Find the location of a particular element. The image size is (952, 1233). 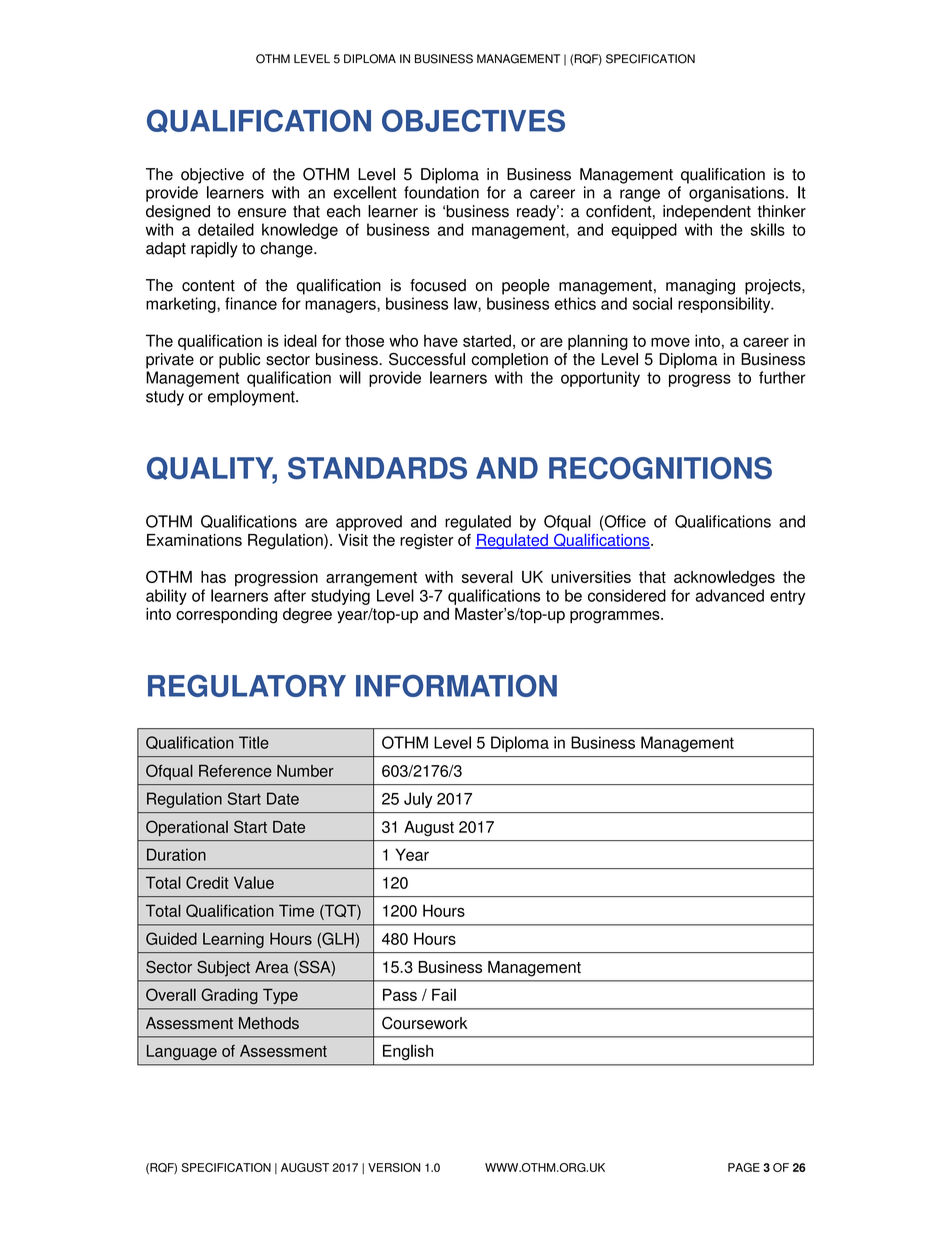

Operational is located at coordinates (187, 828).
